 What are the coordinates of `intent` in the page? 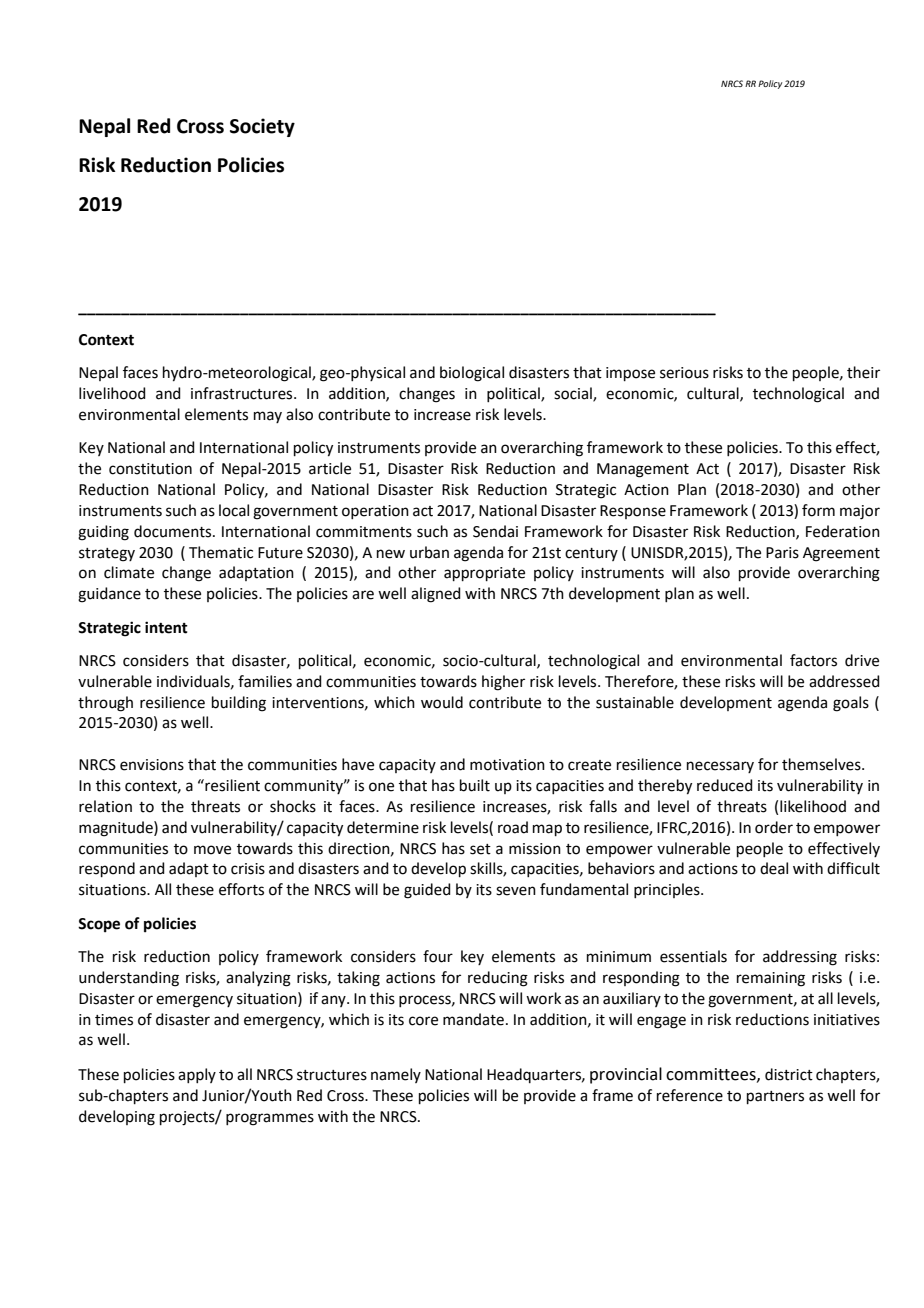 It's located at (166, 627).
